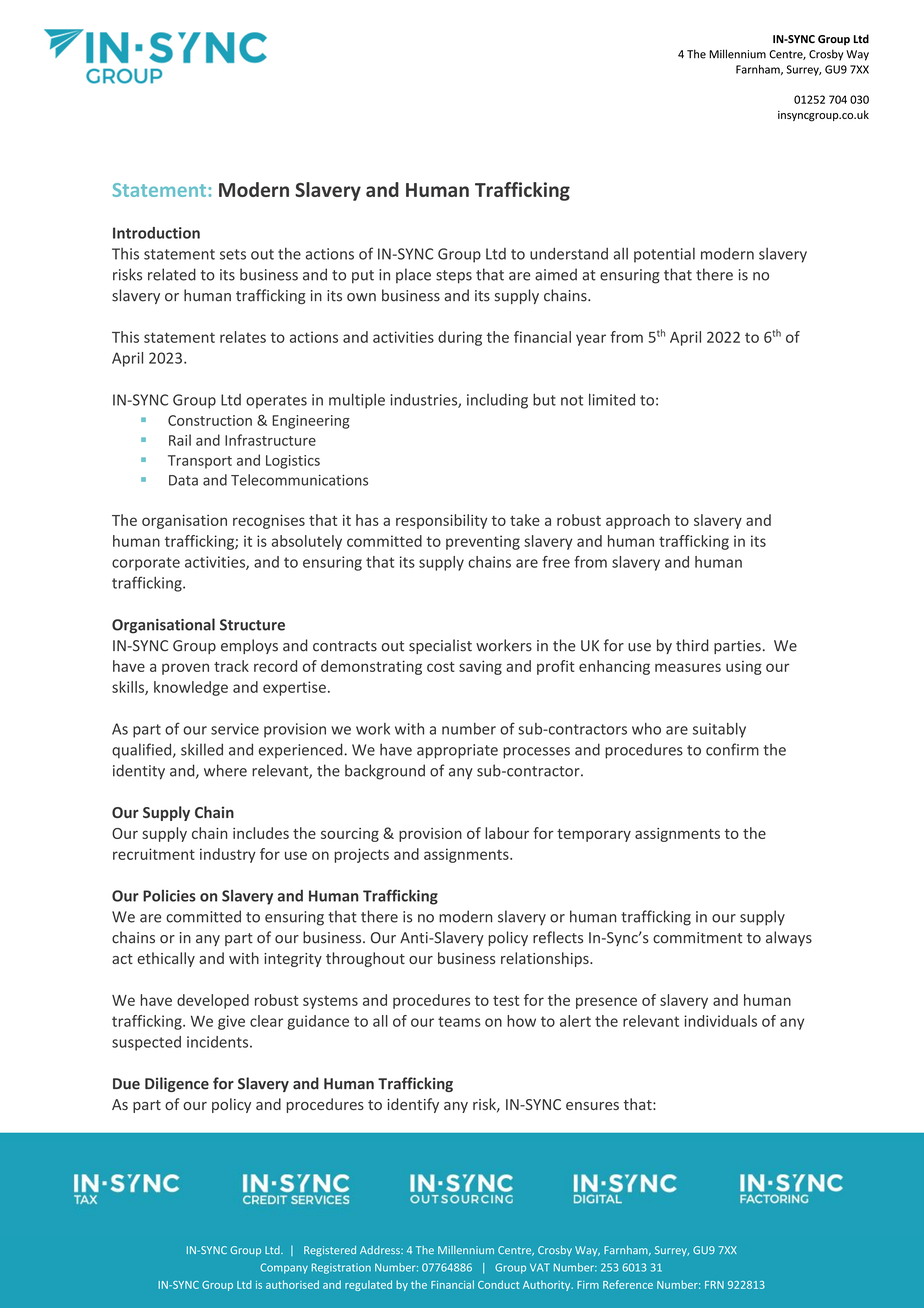 Image resolution: width=924 pixels, height=1308 pixels. What do you see at coordinates (546, 959) in the screenshot?
I see `relationships` at bounding box center [546, 959].
